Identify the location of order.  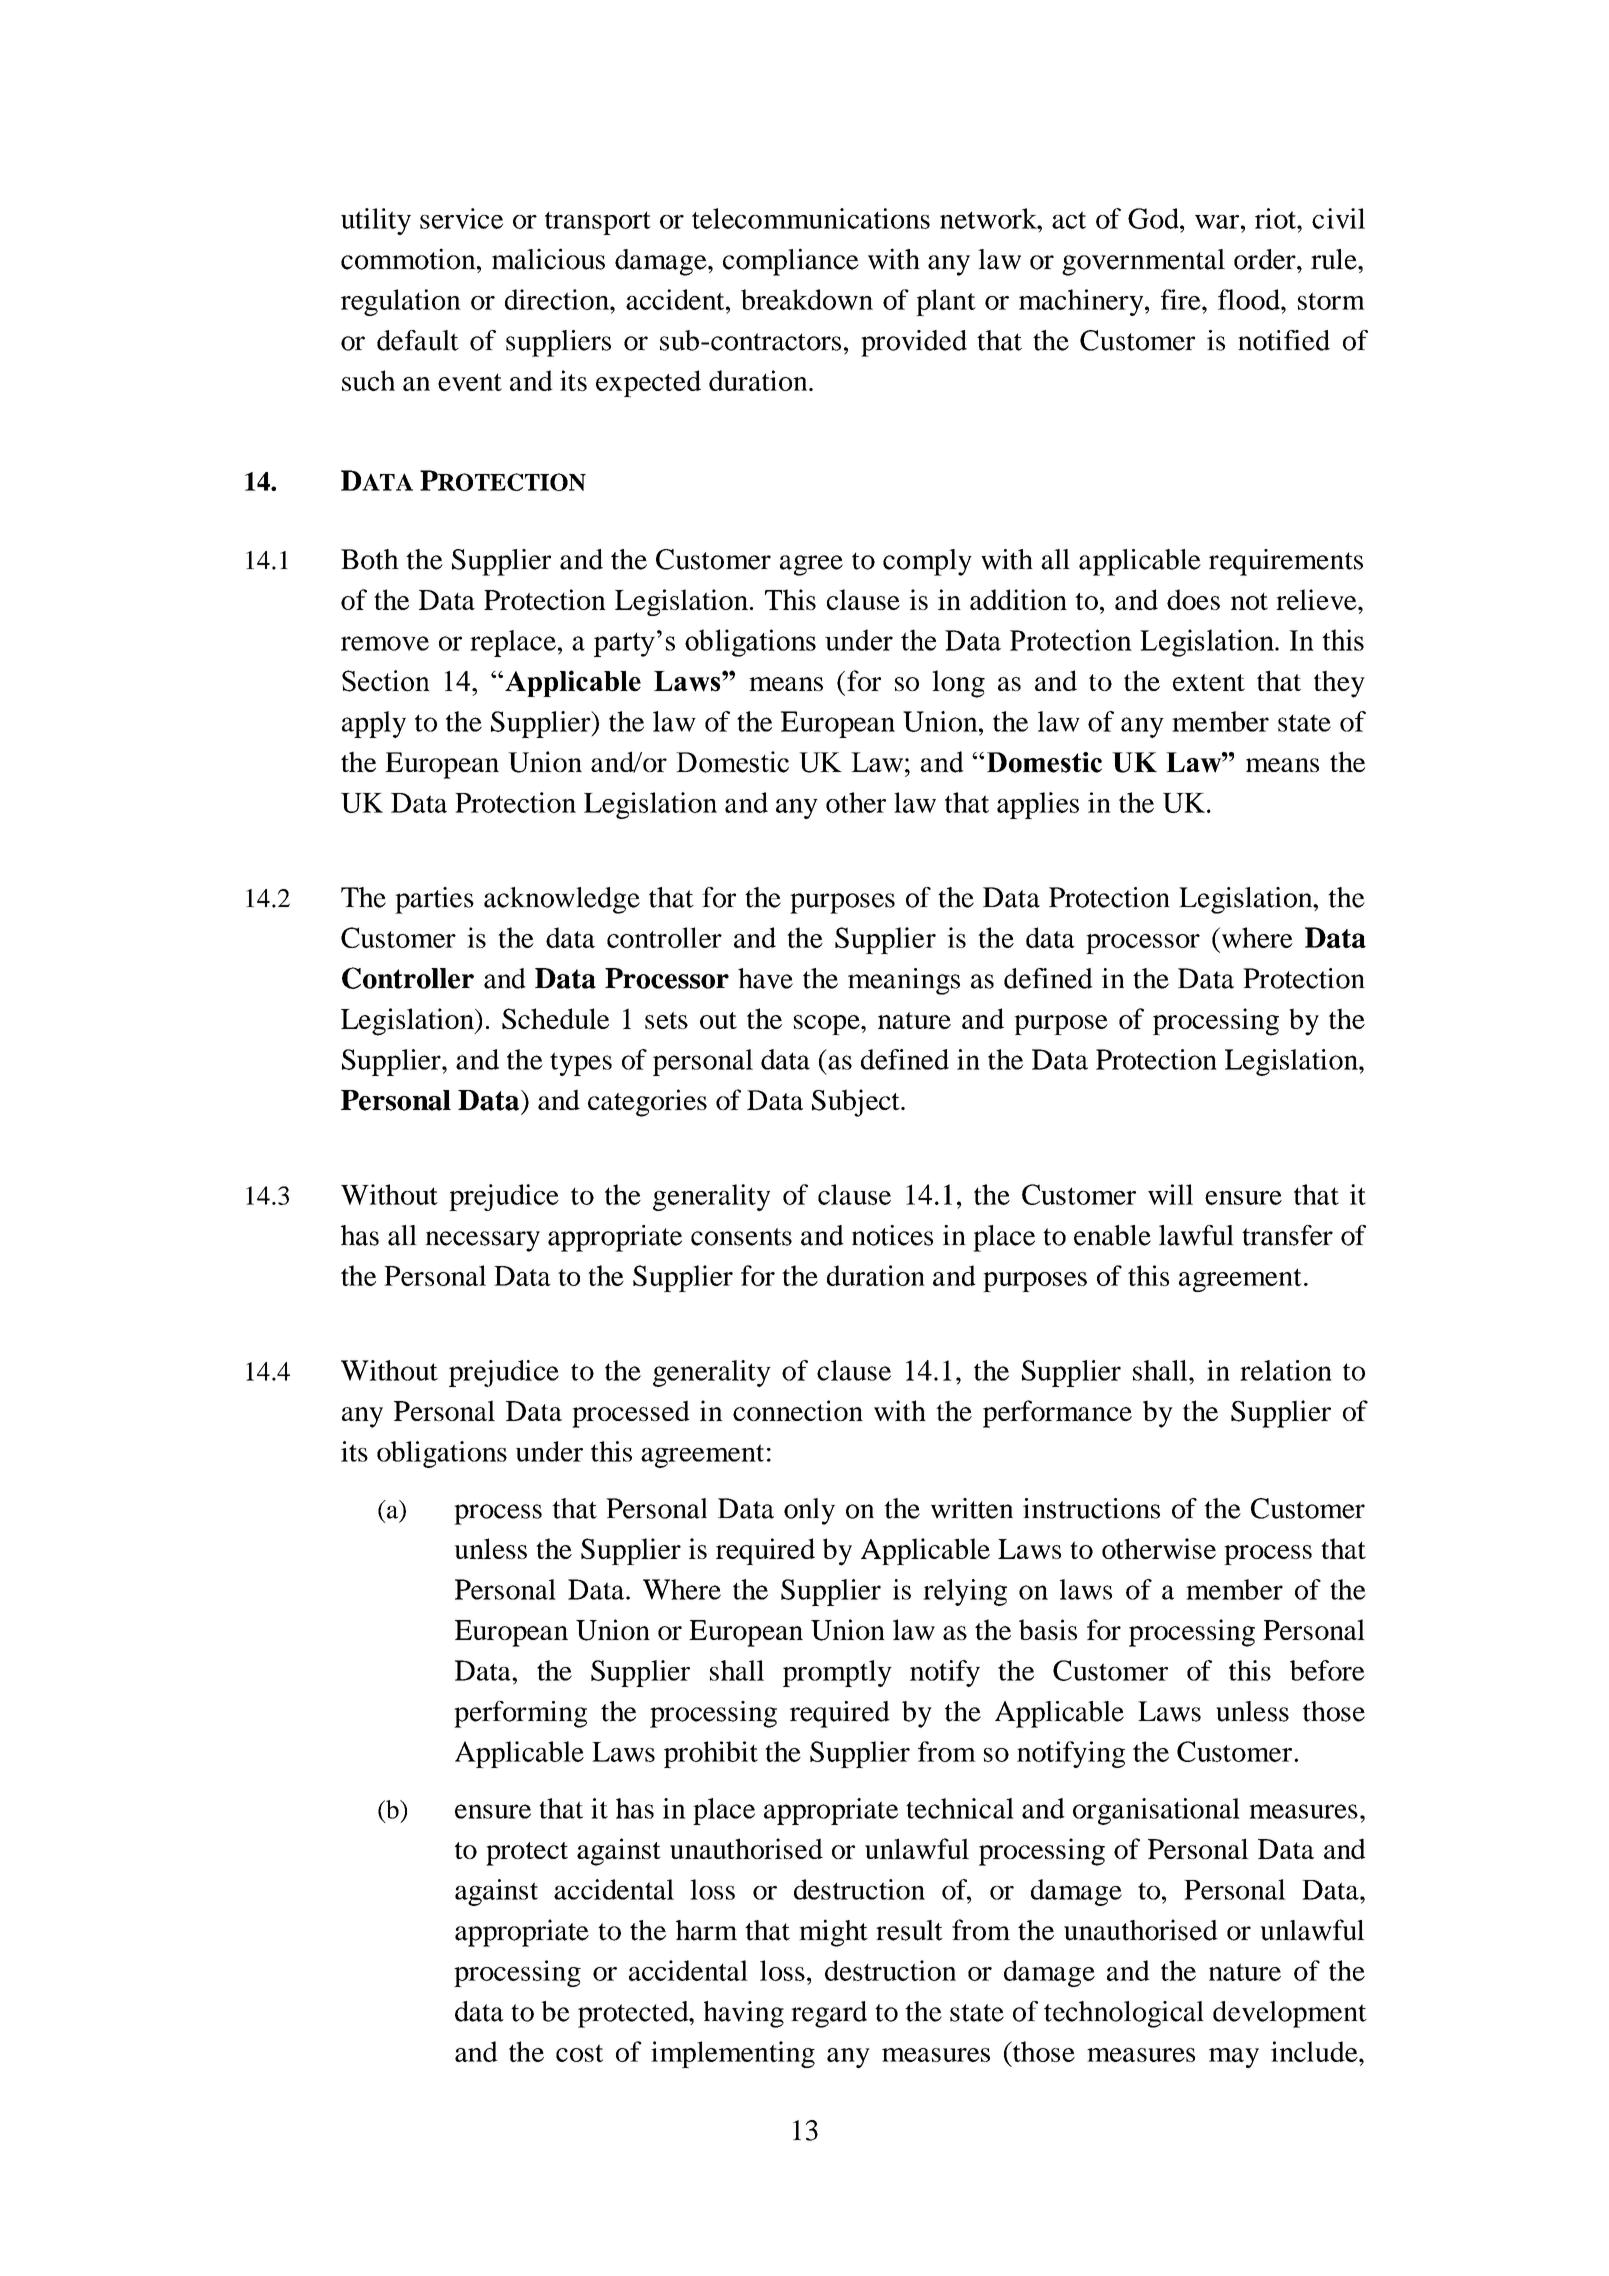
(1266, 259).
